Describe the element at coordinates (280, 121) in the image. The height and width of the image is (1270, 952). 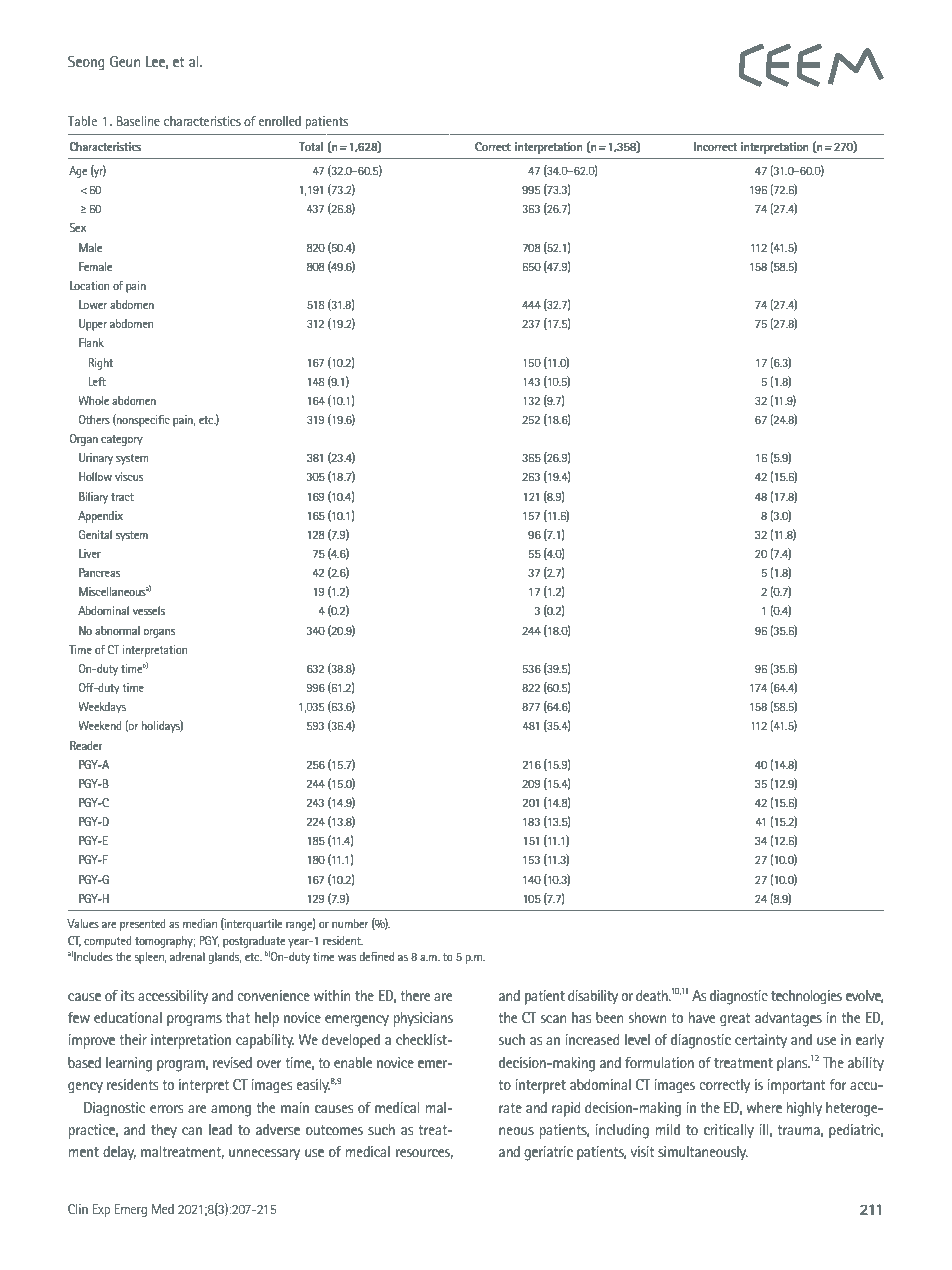
I see `enrolled` at that location.
